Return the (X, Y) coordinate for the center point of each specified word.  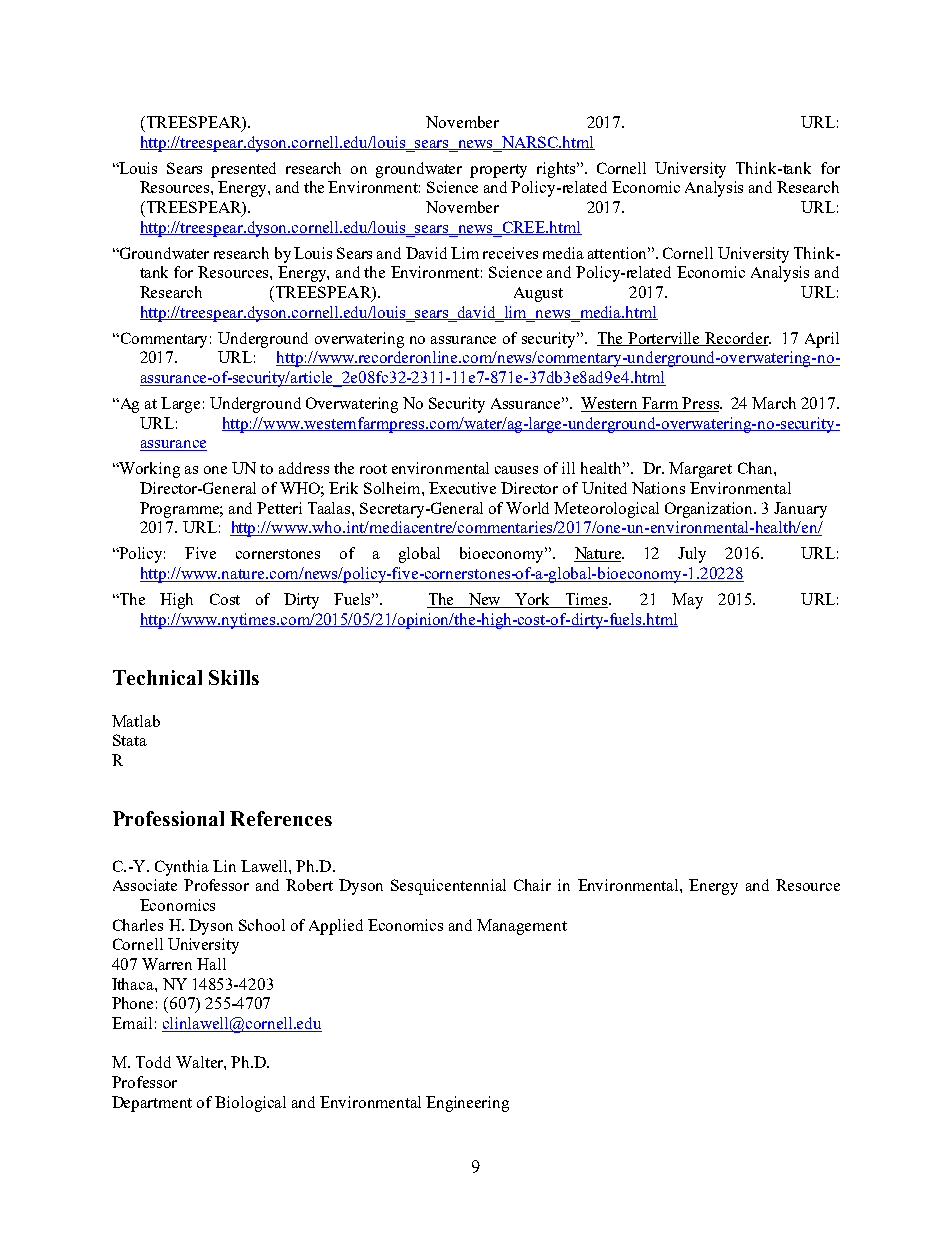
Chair (532, 885)
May (687, 601)
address (304, 468)
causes (516, 470)
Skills (234, 677)
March (774, 403)
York (533, 600)
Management (522, 927)
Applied (336, 927)
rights (557, 170)
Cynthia (182, 868)
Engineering (467, 1104)
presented (243, 170)
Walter (200, 1062)
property (498, 171)
